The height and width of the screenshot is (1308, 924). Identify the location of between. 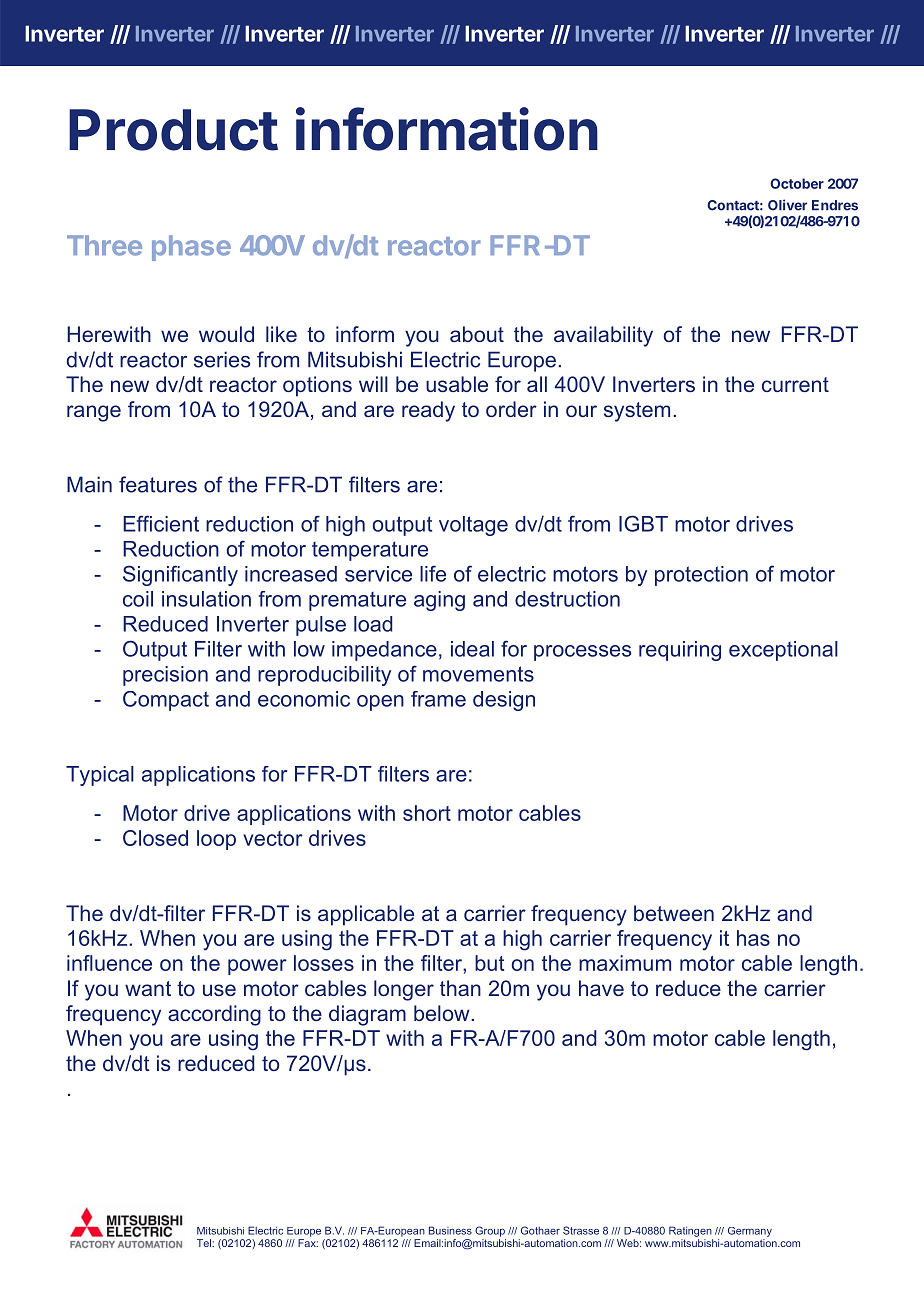
(674, 913).
